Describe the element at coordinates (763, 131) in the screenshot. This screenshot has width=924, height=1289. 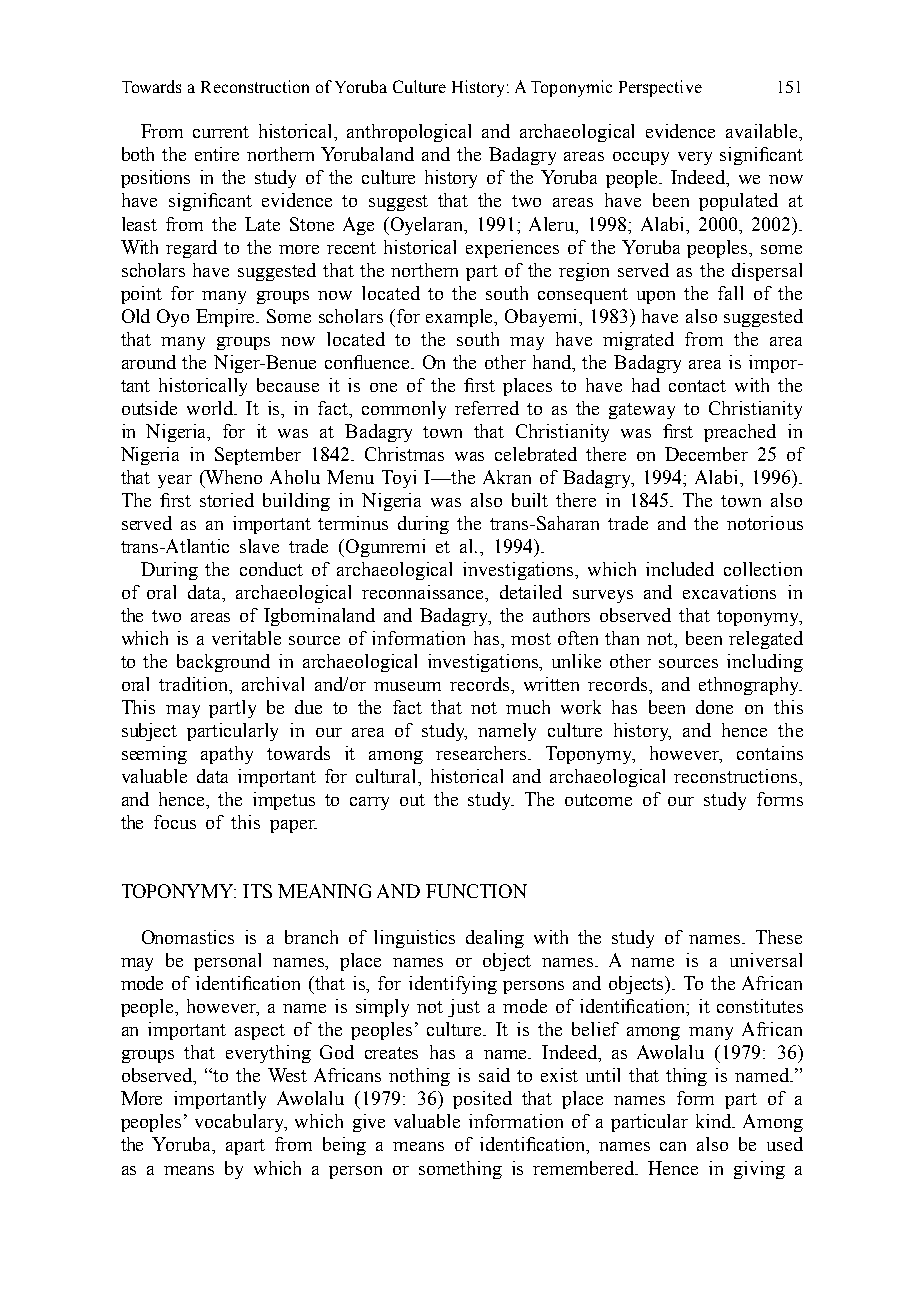
I see `available` at that location.
